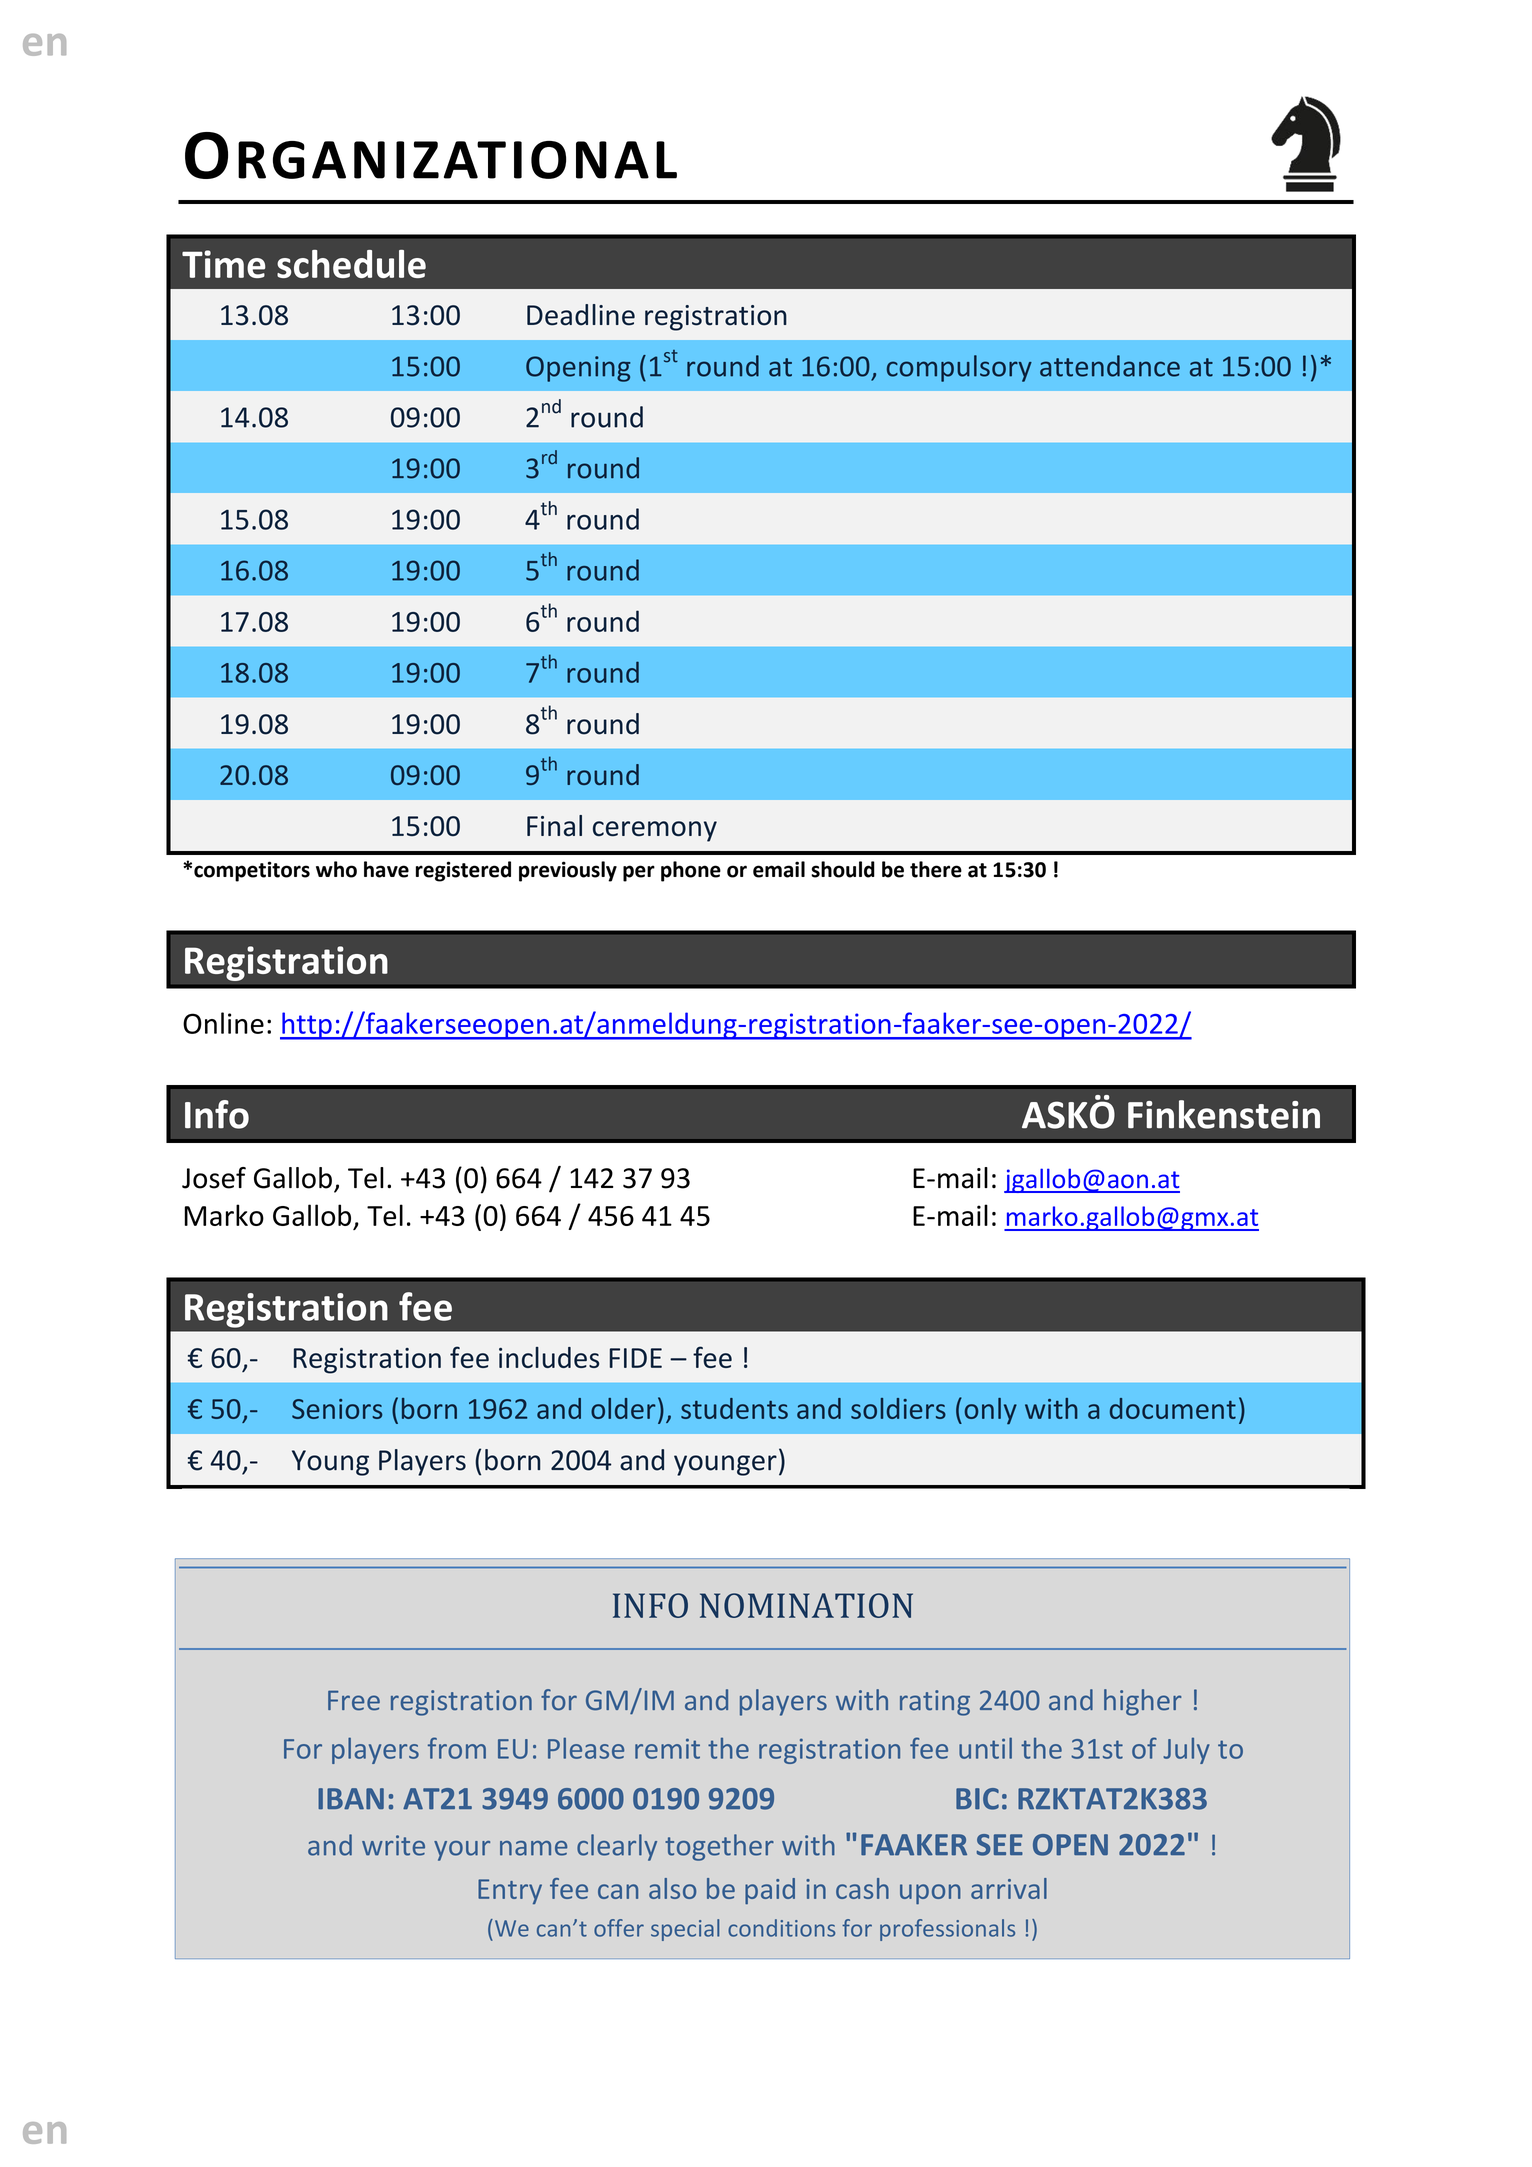 Image resolution: width=1532 pixels, height=2167 pixels. What do you see at coordinates (336, 869) in the screenshot?
I see `who` at bounding box center [336, 869].
